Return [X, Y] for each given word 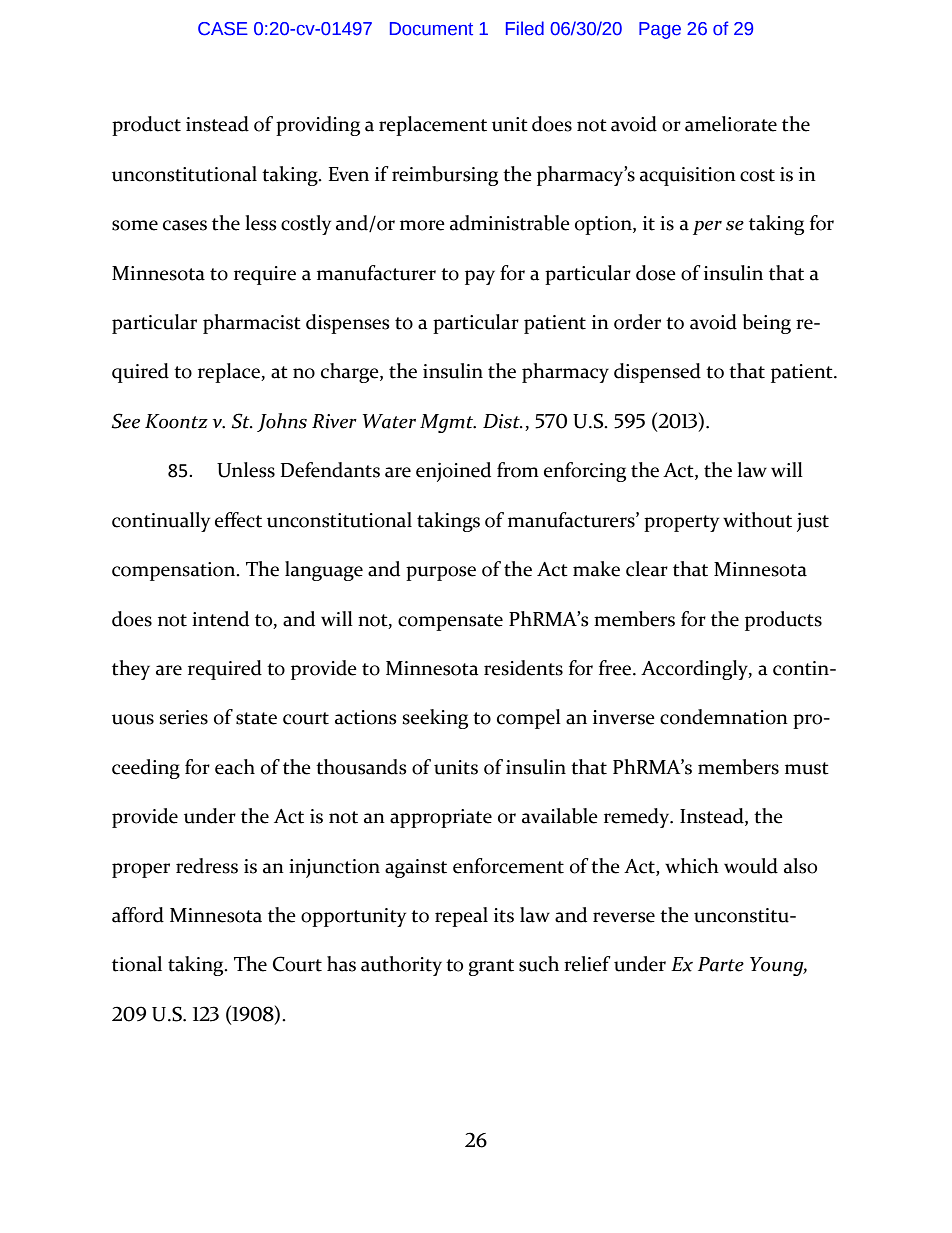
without [757, 520]
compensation [175, 571]
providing [318, 126]
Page [660, 30]
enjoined [453, 472]
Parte [721, 964]
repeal [461, 917]
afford [138, 915]
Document [431, 29]
